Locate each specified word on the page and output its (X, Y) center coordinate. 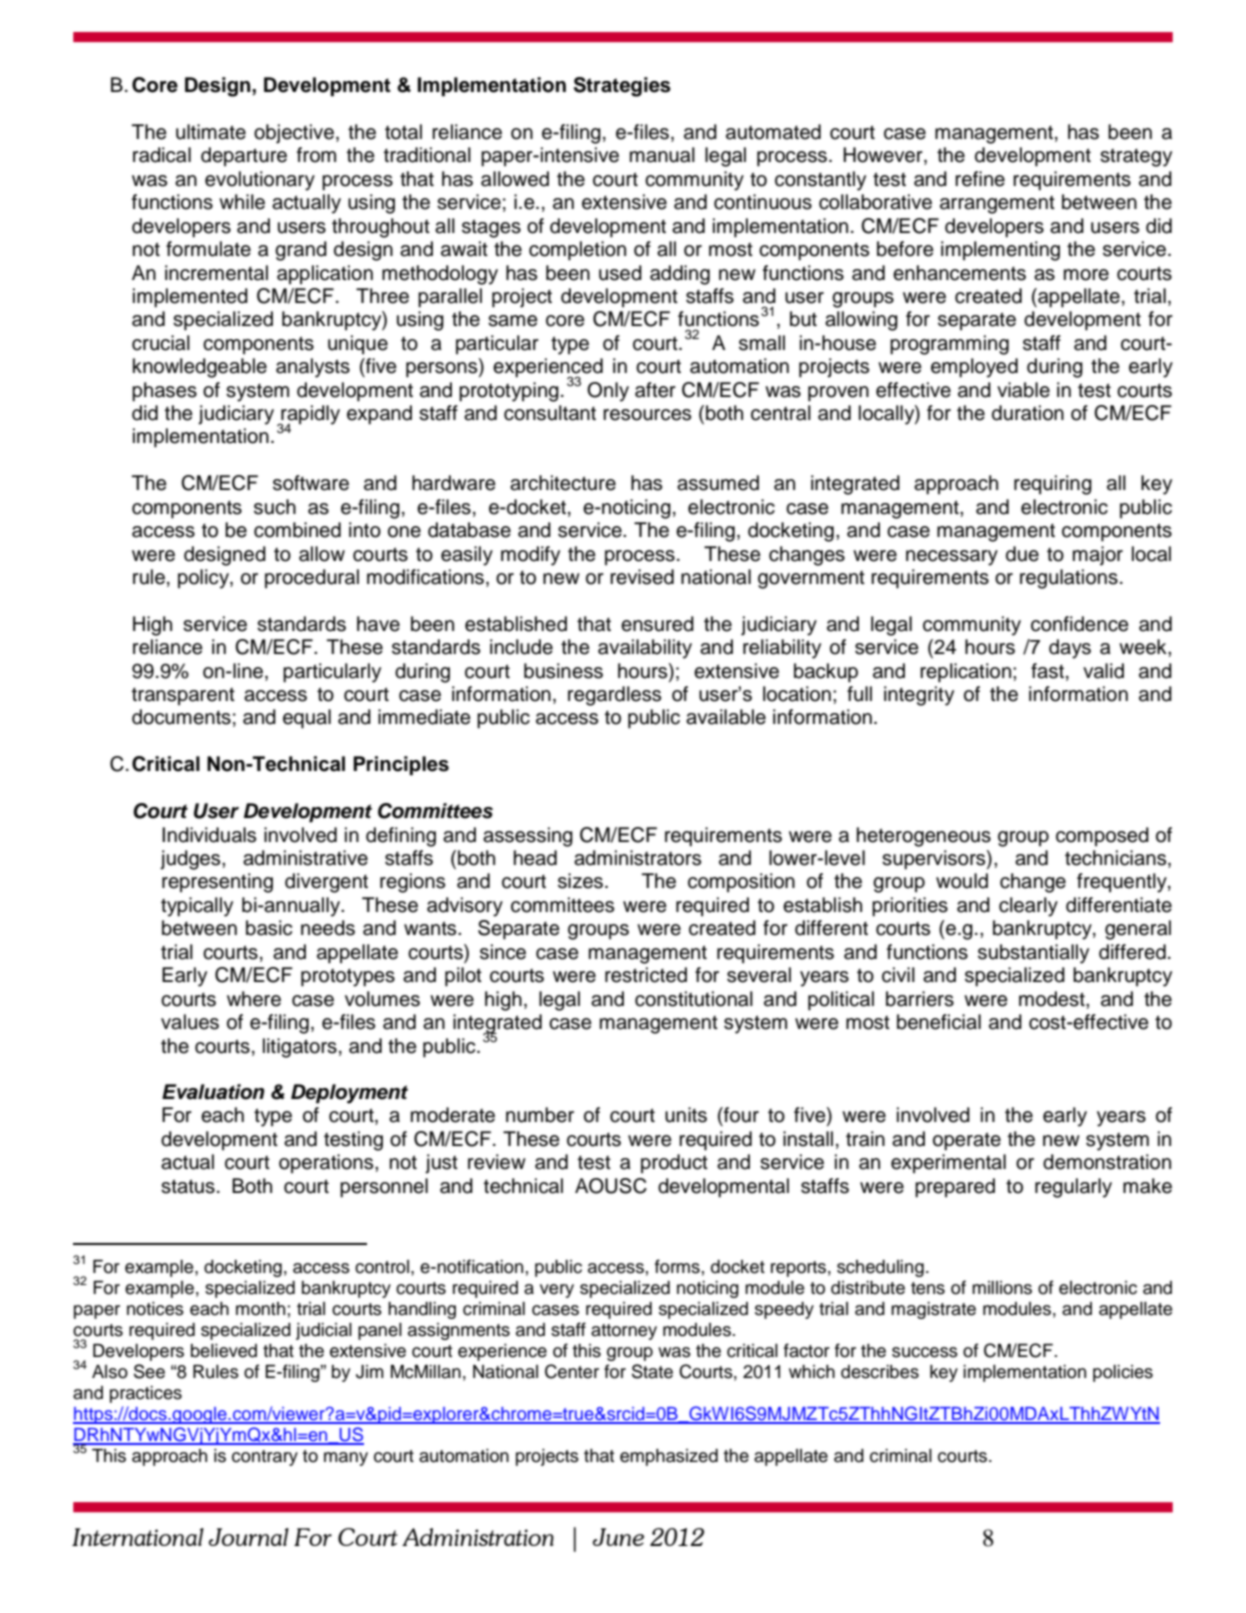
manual (662, 155)
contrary (265, 1458)
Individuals (209, 835)
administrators (637, 858)
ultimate (211, 132)
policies (1123, 1373)
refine (980, 179)
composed (1102, 837)
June (618, 1537)
